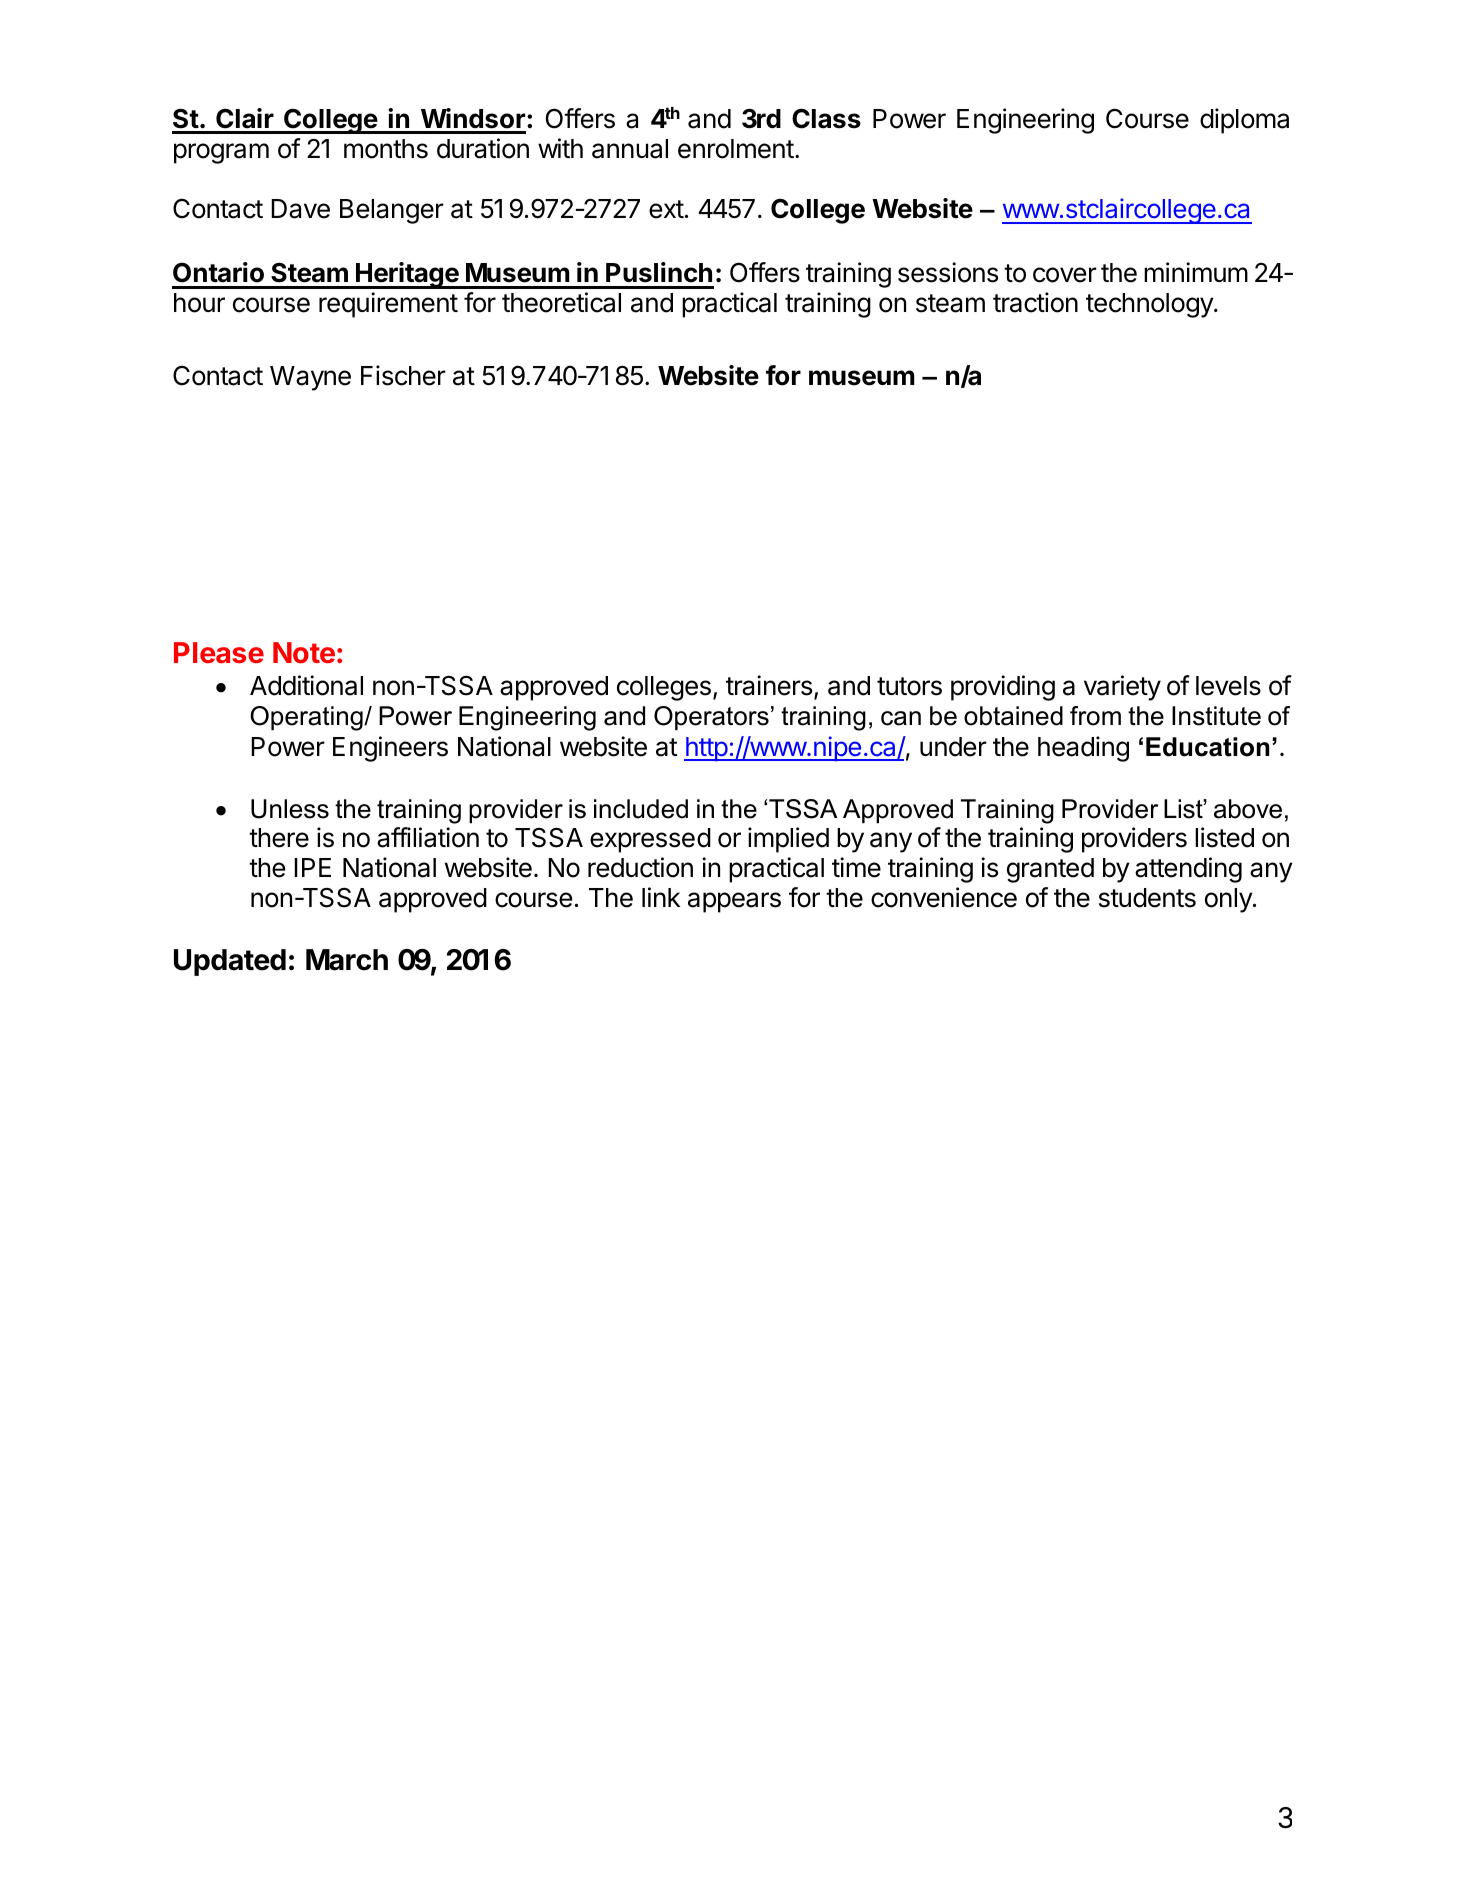 This screenshot has height=1893, width=1463. What do you see at coordinates (1035, 302) in the screenshot?
I see `traction` at bounding box center [1035, 302].
